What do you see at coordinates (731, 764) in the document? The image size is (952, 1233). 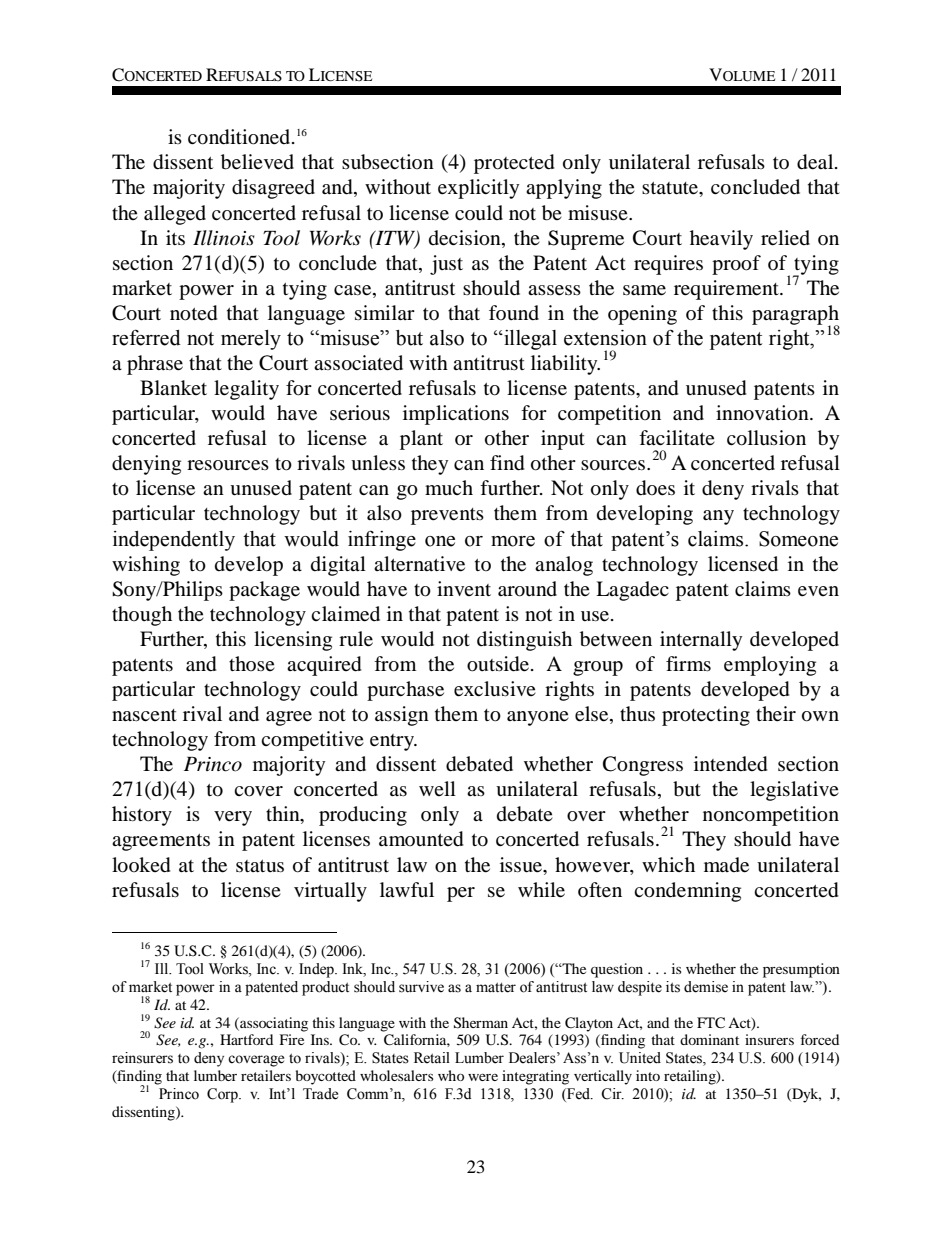 I see `intended` at bounding box center [731, 764].
